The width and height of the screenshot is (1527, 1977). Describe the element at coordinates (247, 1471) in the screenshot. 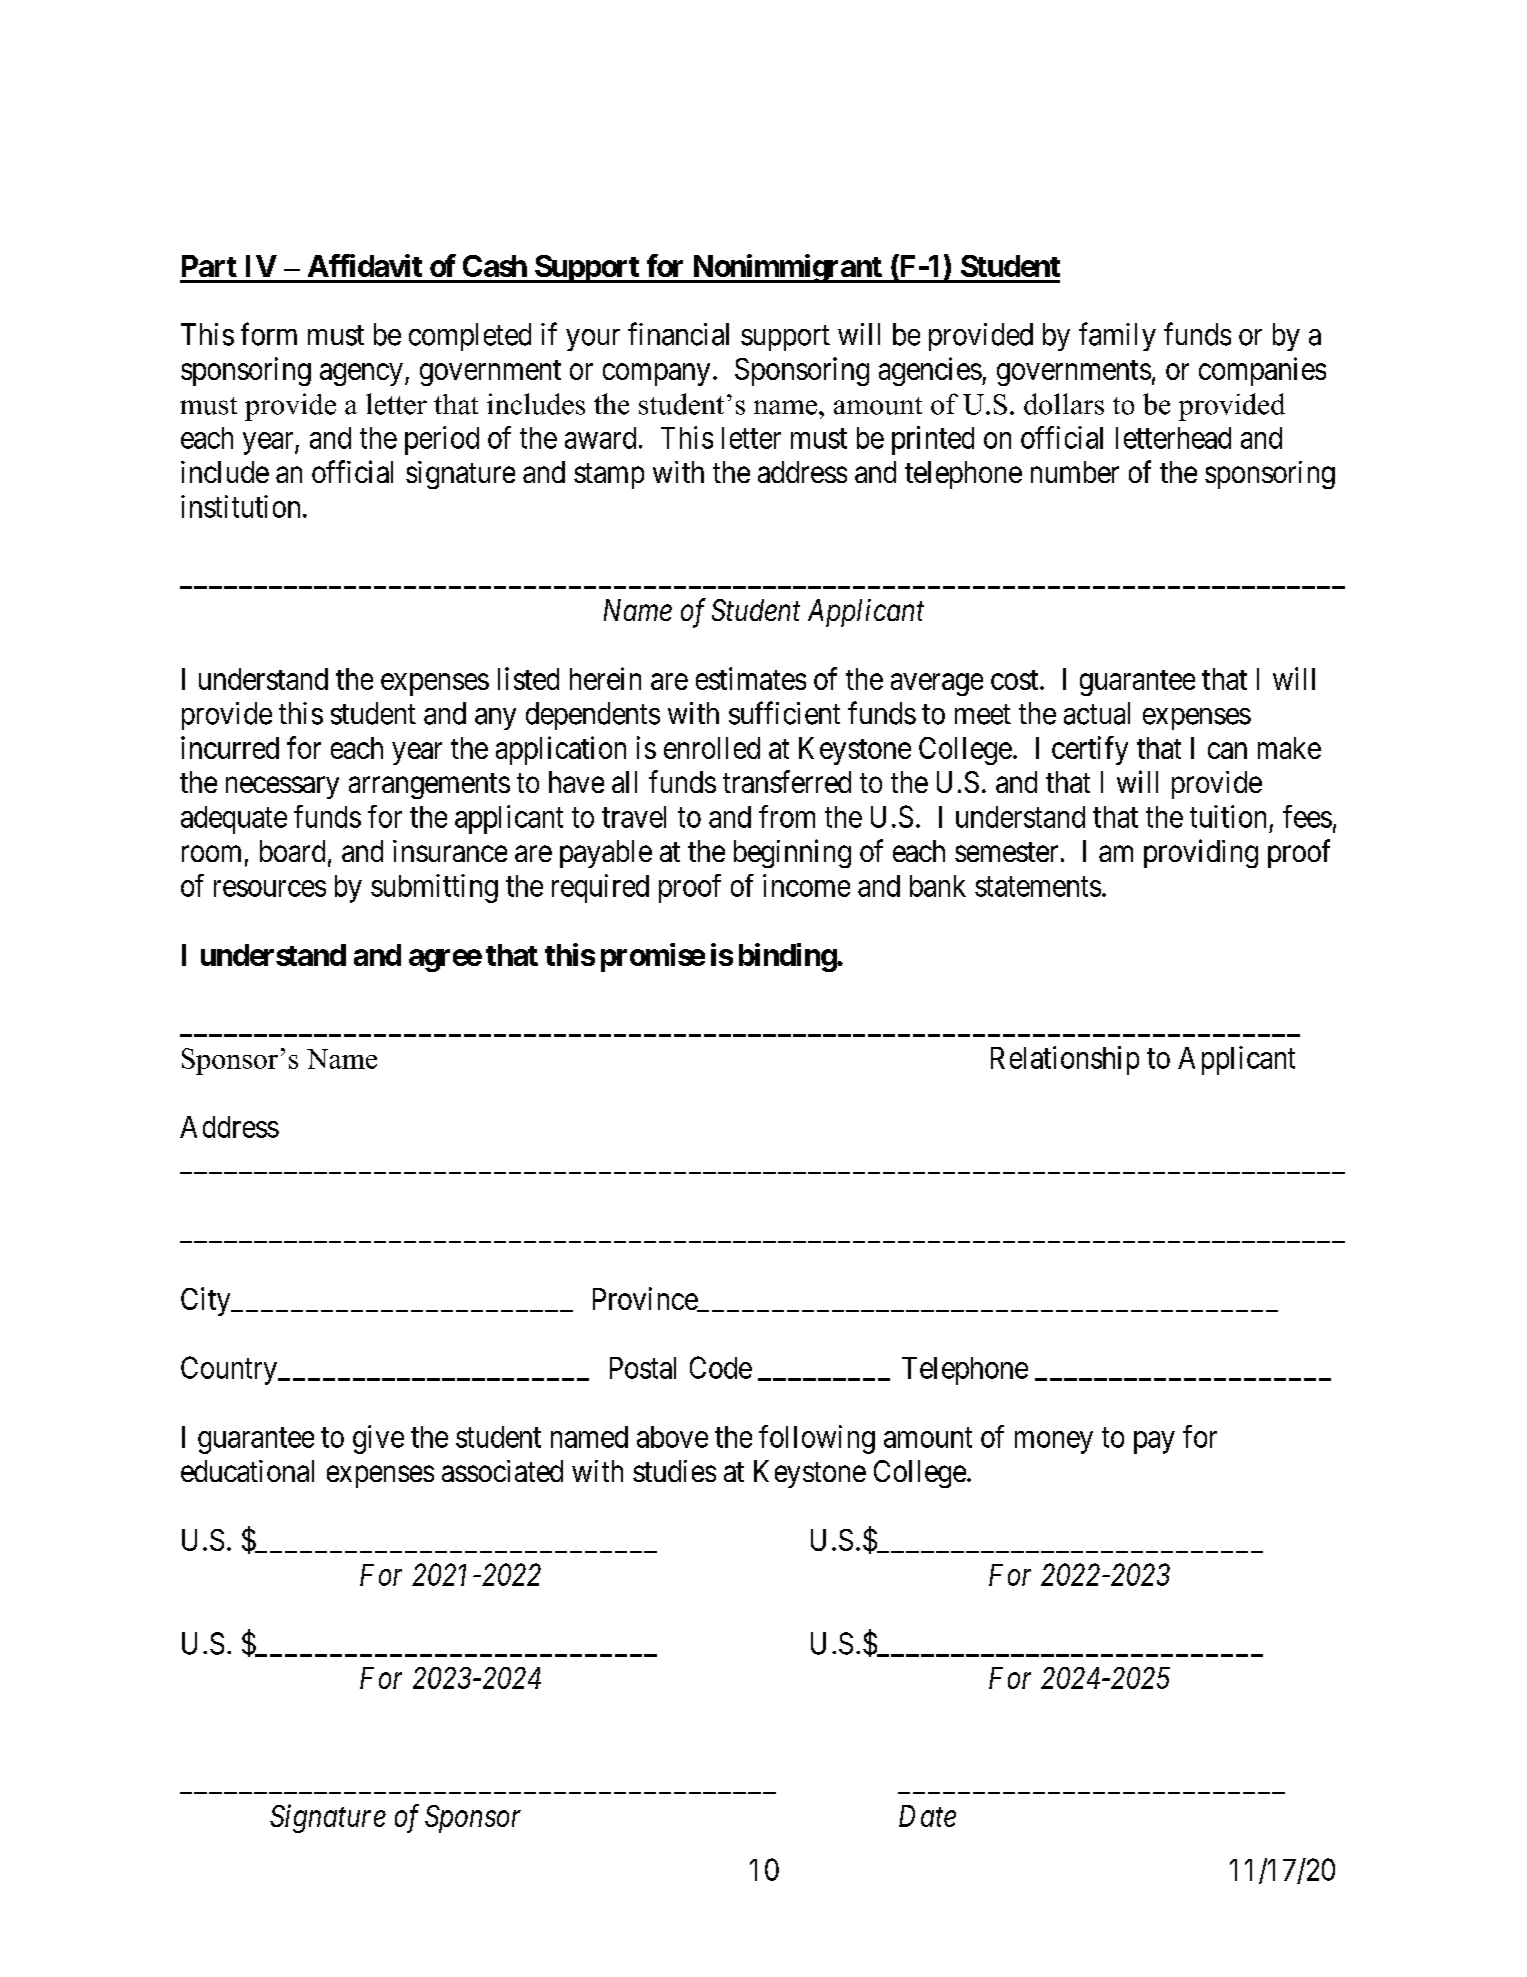

I see `educational` at that location.
